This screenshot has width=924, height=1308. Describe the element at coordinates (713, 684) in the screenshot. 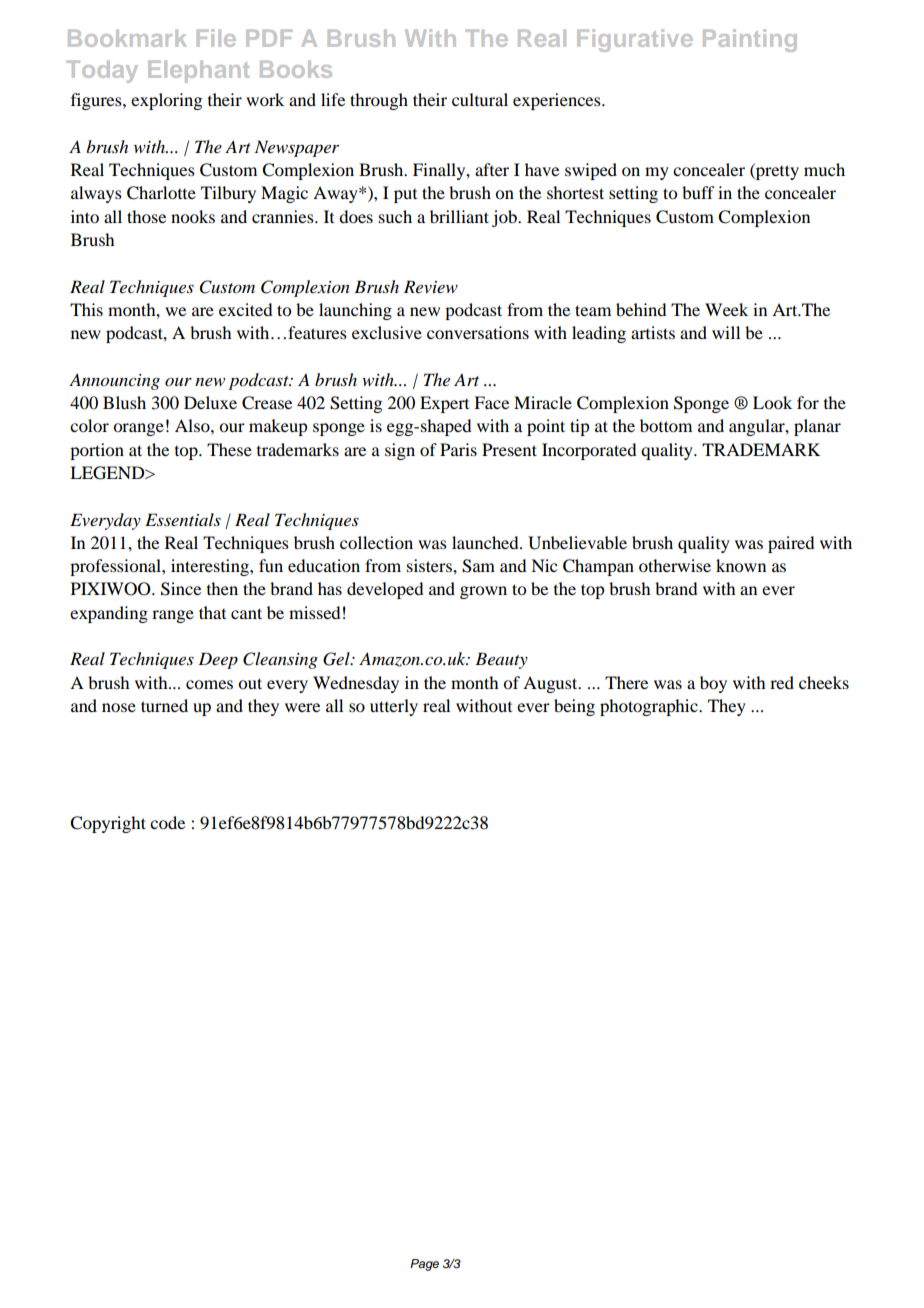

I see `boy` at that location.
